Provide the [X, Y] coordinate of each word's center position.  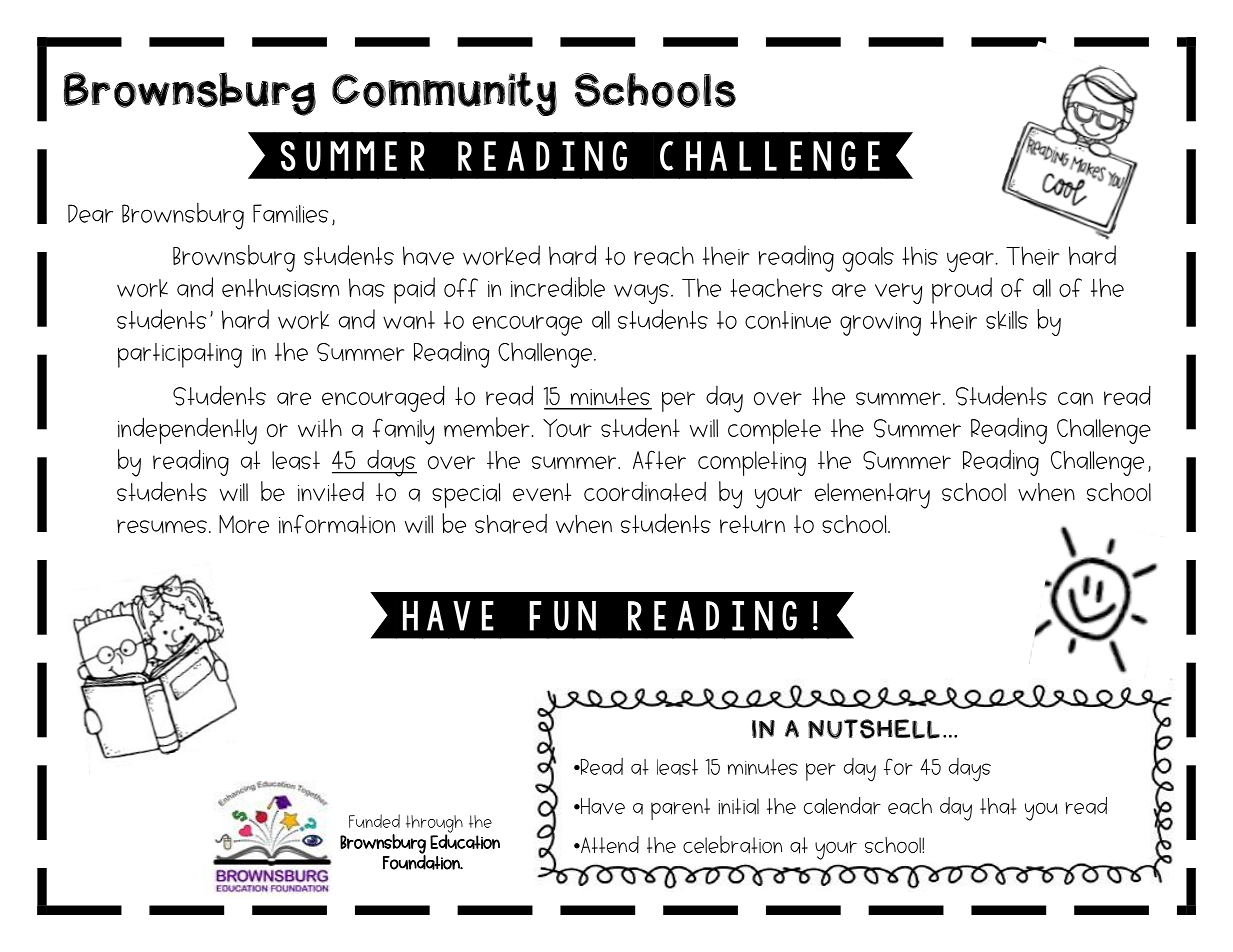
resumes [162, 526]
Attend [609, 844]
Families [290, 213]
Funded [374, 821]
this [920, 255]
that [998, 806]
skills [1007, 320]
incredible [558, 287]
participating [180, 355]
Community [444, 94]
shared [511, 523]
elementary [872, 496]
